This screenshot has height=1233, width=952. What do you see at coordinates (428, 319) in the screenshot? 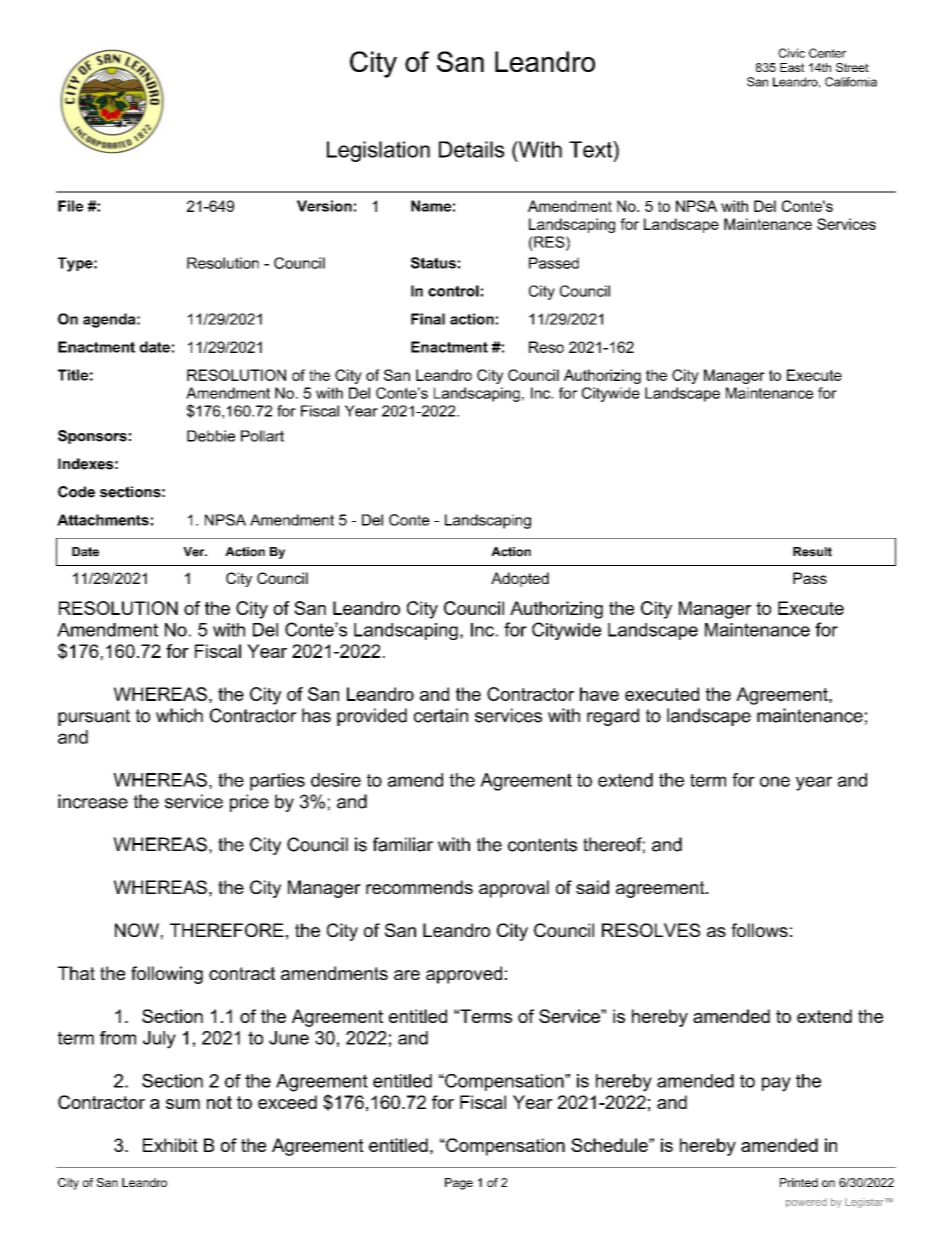
I see `Final` at bounding box center [428, 319].
